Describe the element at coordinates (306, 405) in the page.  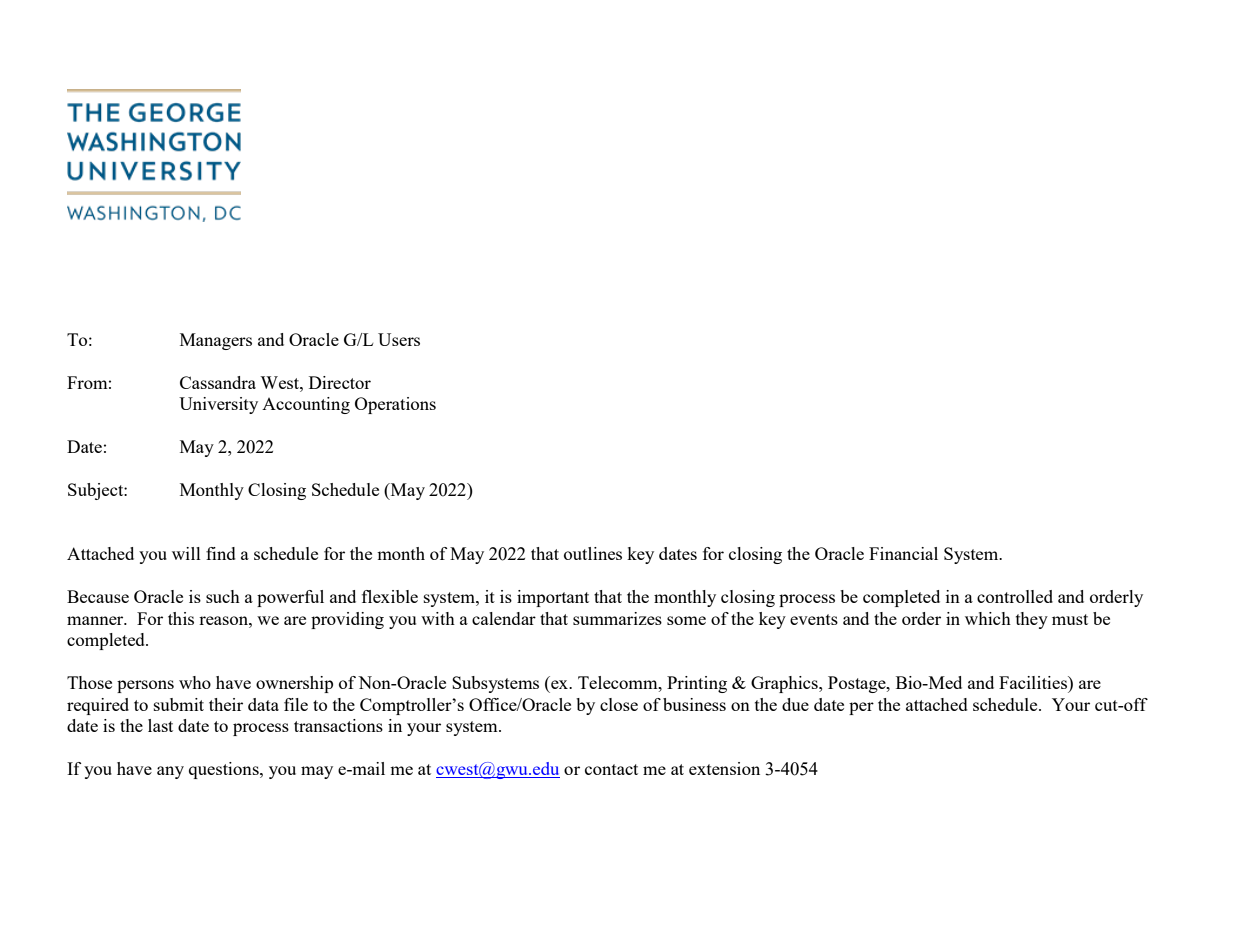
I see `Accounting` at that location.
